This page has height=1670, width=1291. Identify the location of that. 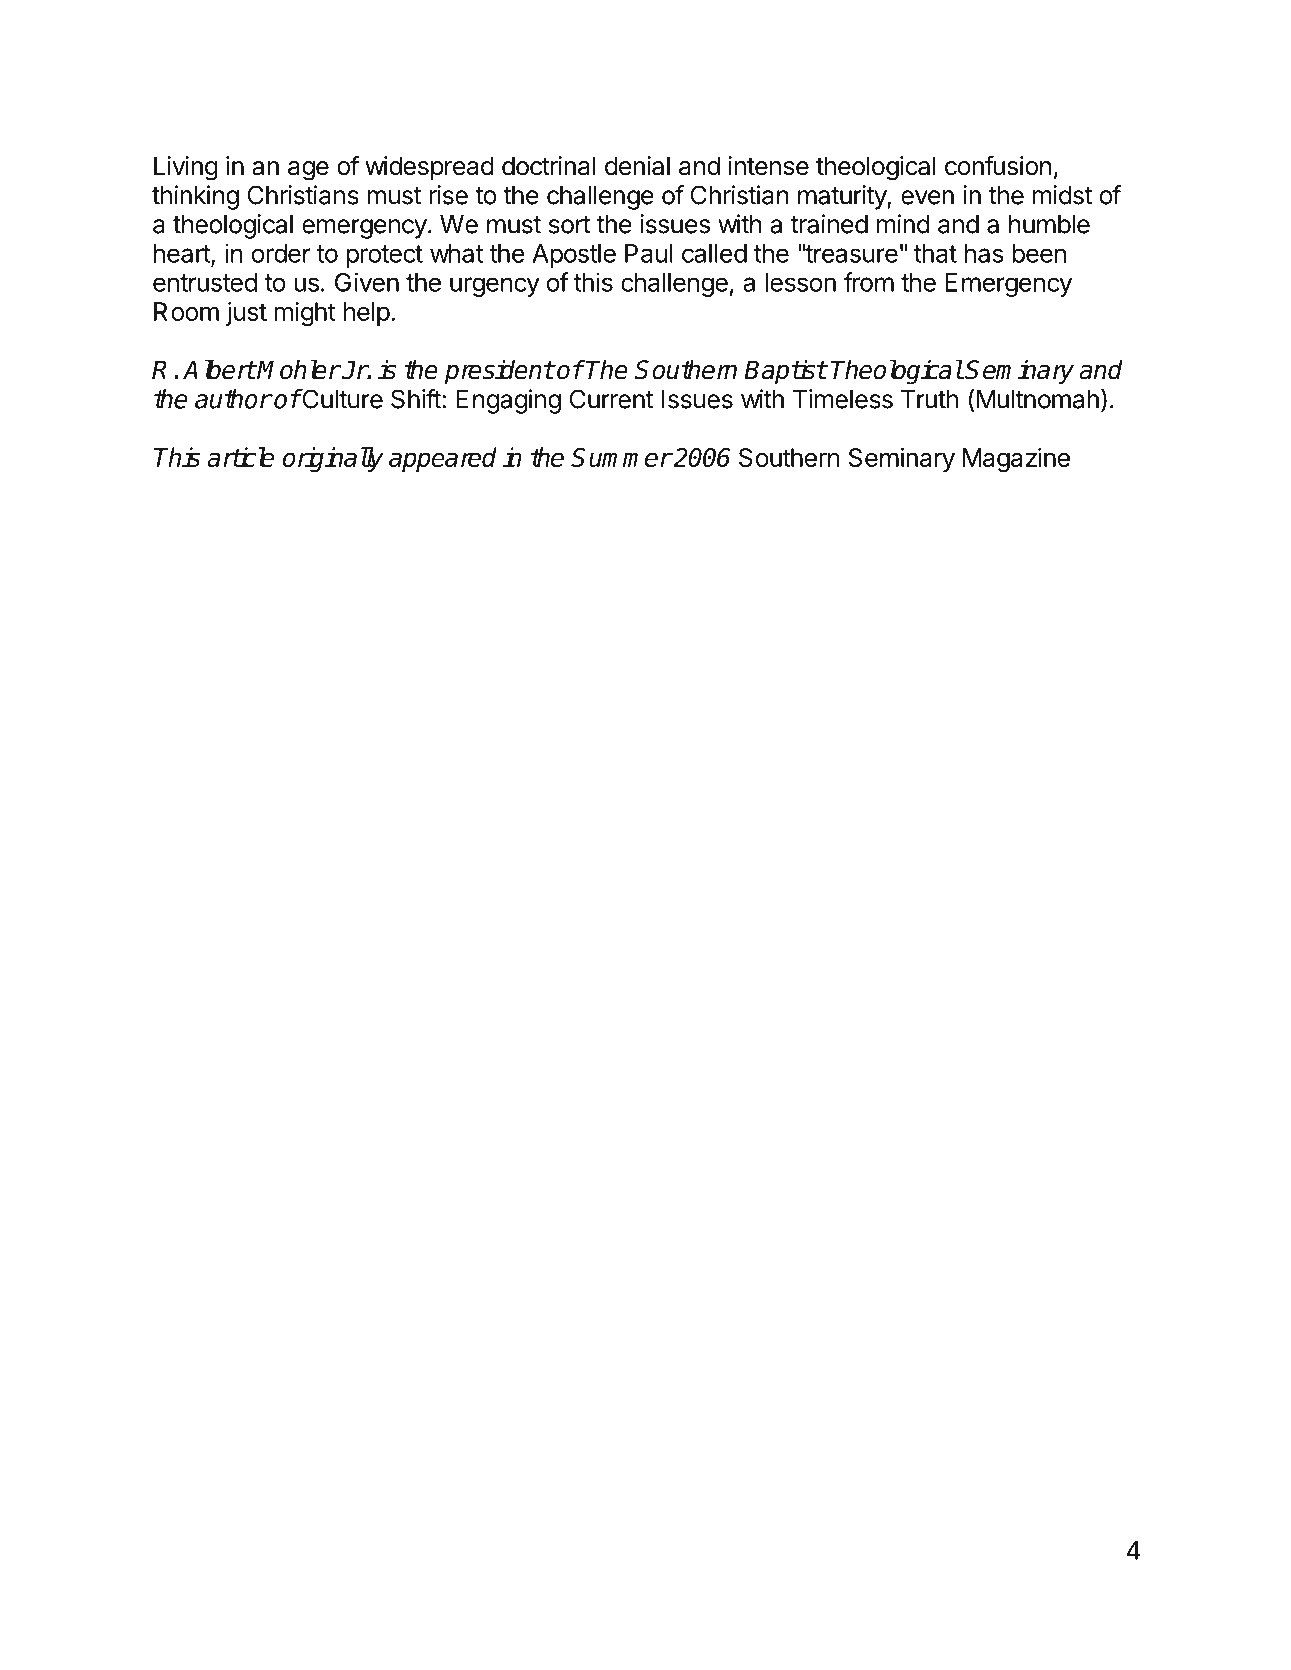
(935, 253).
